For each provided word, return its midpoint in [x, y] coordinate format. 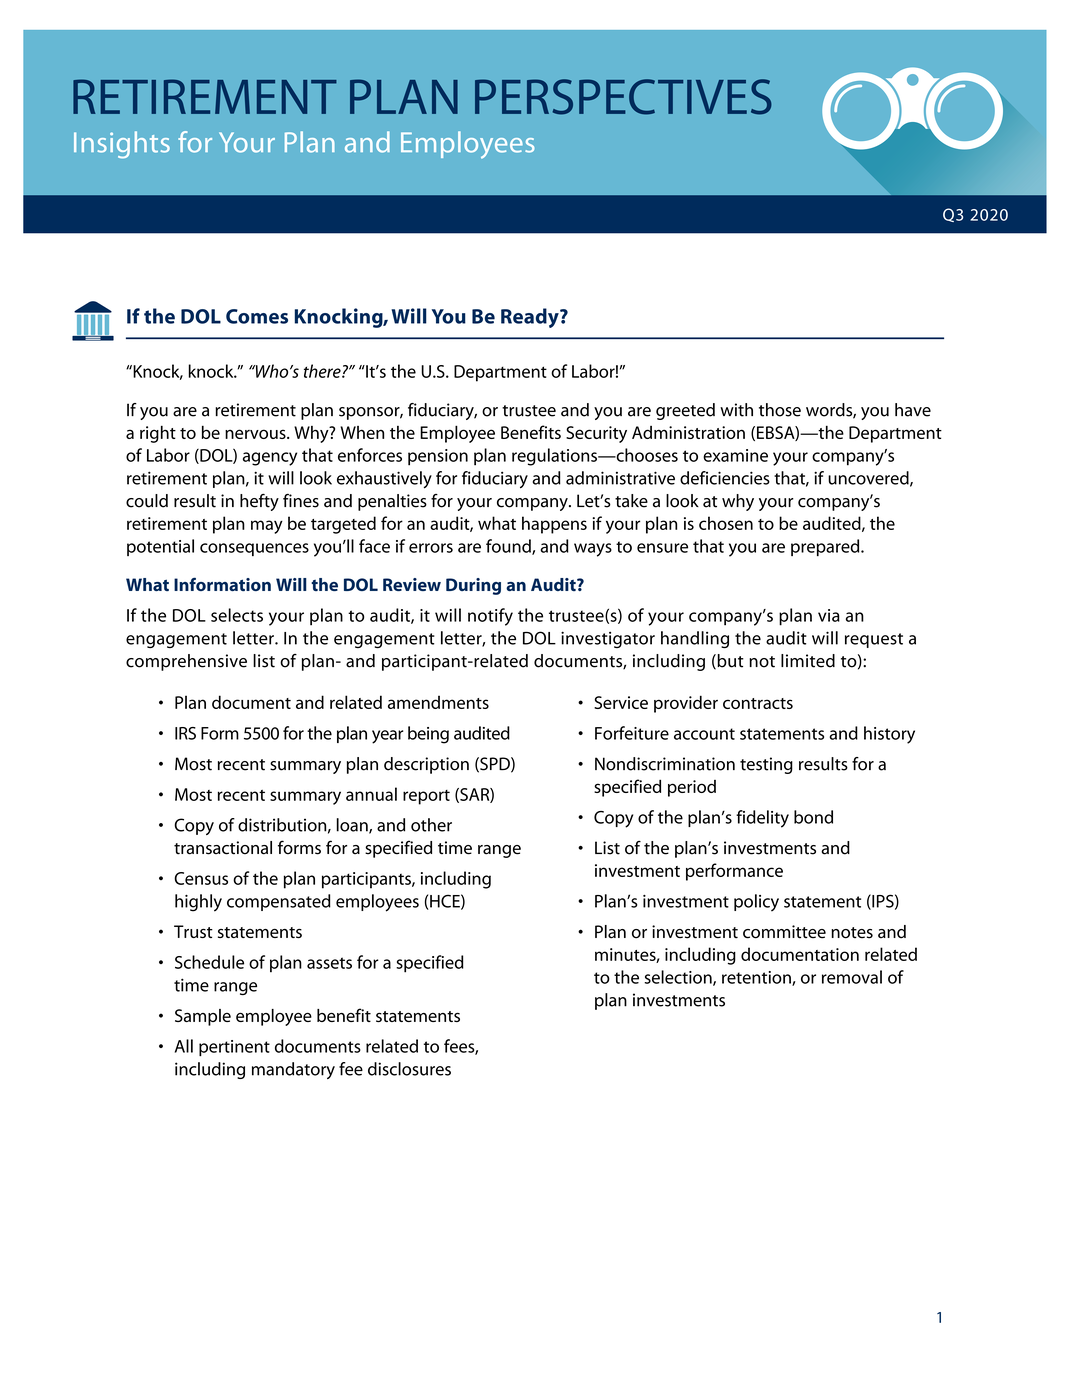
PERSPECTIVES [623, 97]
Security [596, 434]
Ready [531, 318]
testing [766, 765]
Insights [122, 145]
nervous [256, 434]
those [780, 410]
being [428, 735]
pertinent [234, 1048]
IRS [185, 733]
